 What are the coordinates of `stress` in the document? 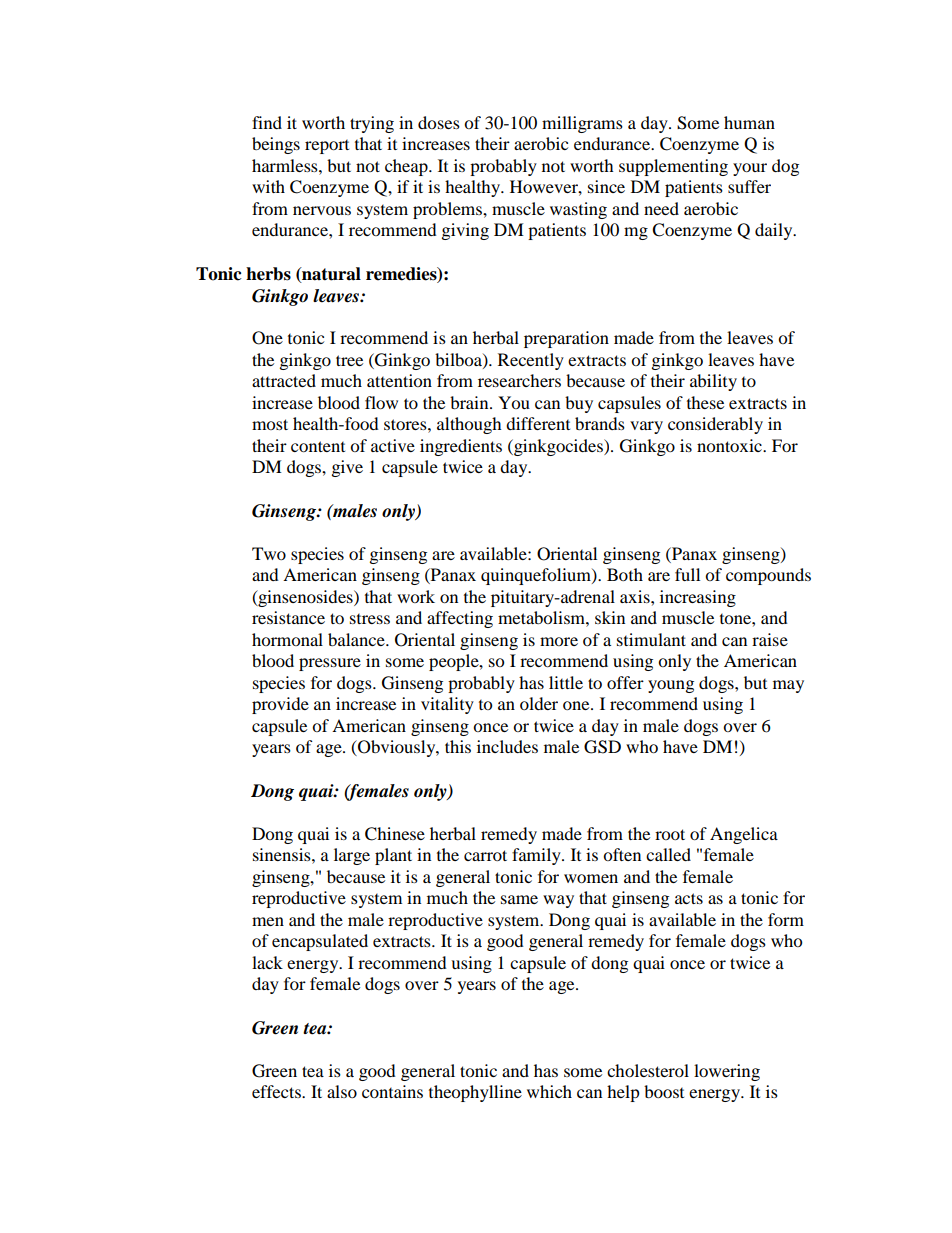 It's located at (370, 619).
